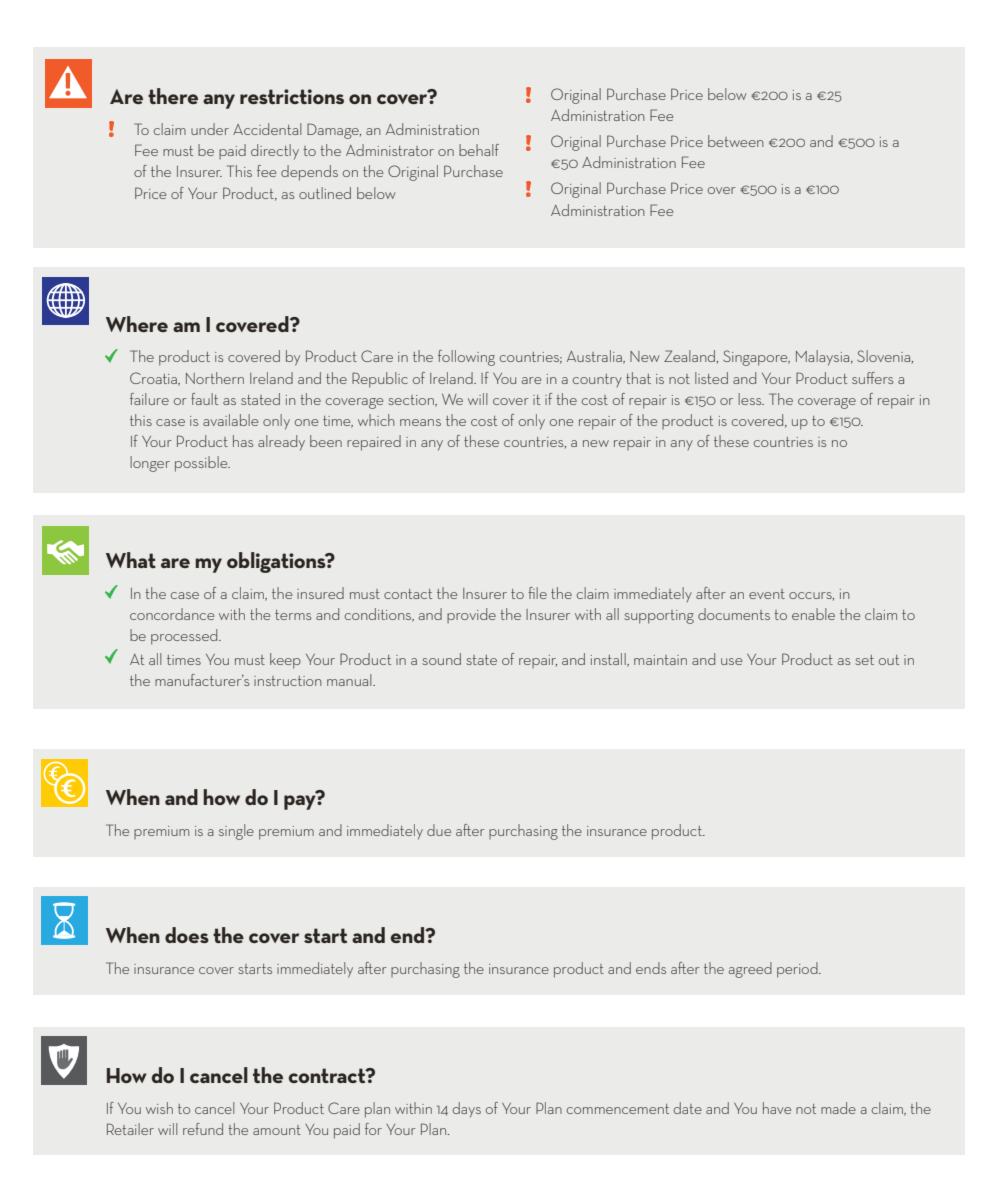 Image resolution: width=1008 pixels, height=1200 pixels. What do you see at coordinates (439, 830) in the screenshot?
I see `due` at bounding box center [439, 830].
